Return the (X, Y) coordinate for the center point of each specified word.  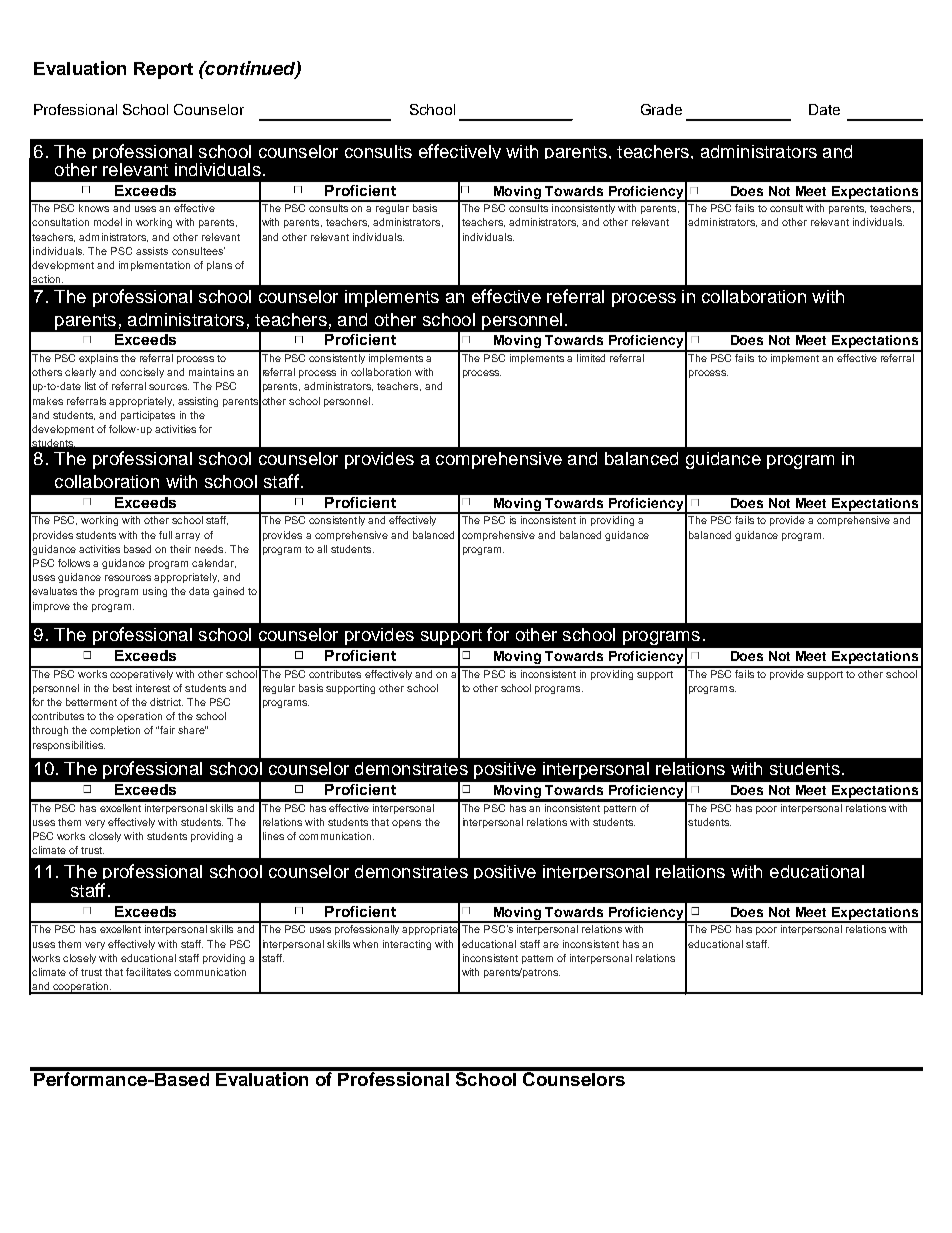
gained (228, 592)
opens (406, 824)
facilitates (148, 972)
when (365, 944)
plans (219, 266)
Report (163, 70)
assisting (198, 402)
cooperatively (142, 673)
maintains (211, 372)
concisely (142, 373)
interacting (407, 945)
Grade (661, 109)
